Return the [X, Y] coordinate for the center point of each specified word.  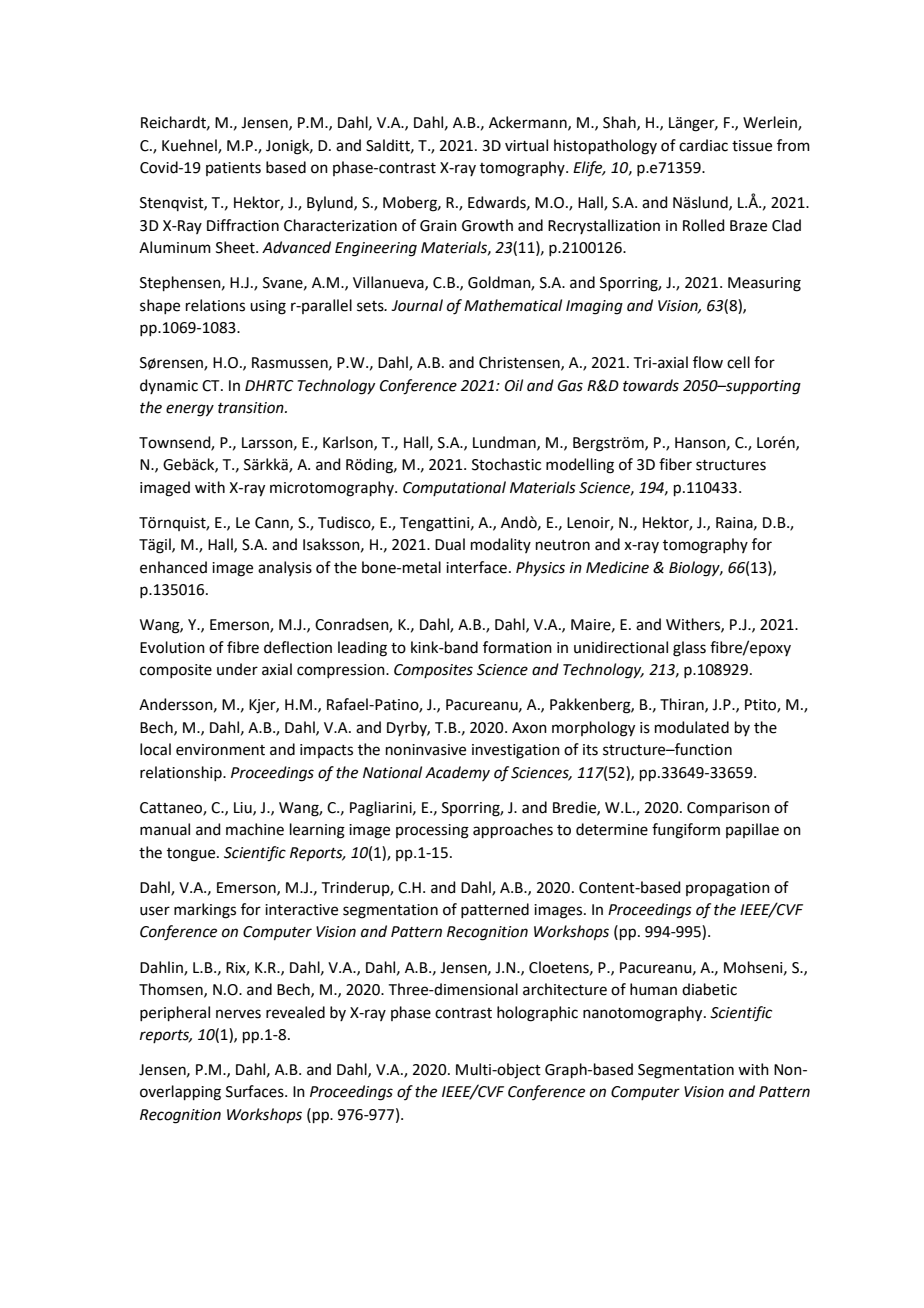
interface [476, 567]
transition [252, 408]
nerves [238, 1014]
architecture [565, 989]
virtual [526, 145]
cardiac [703, 145]
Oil [514, 385]
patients [233, 169]
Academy [457, 773]
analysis [285, 568]
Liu [244, 808]
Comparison [728, 809]
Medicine [617, 567]
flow [708, 362]
